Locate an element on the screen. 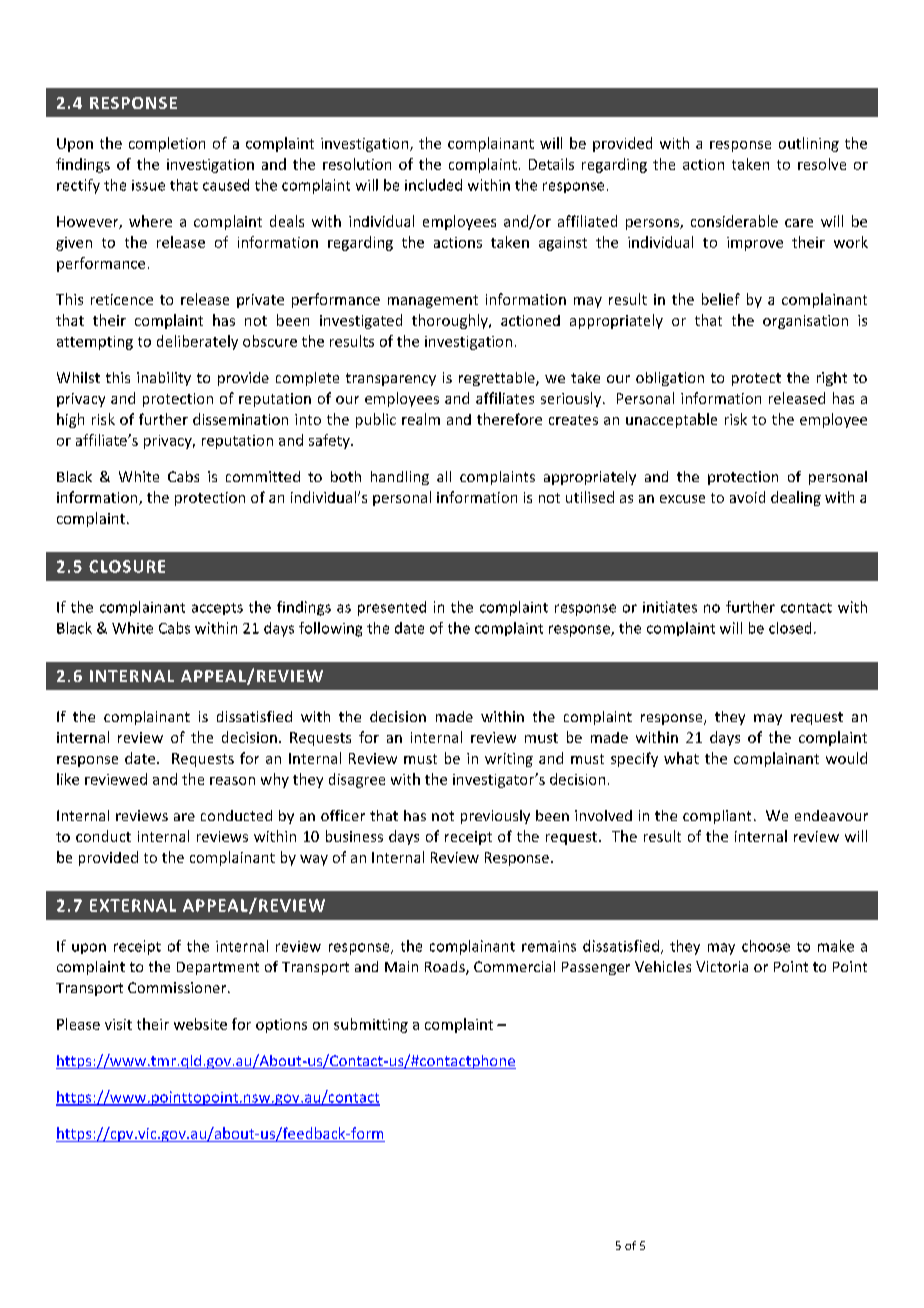 Image resolution: width=924 pixels, height=1308 pixels. resolve is located at coordinates (822, 164).
